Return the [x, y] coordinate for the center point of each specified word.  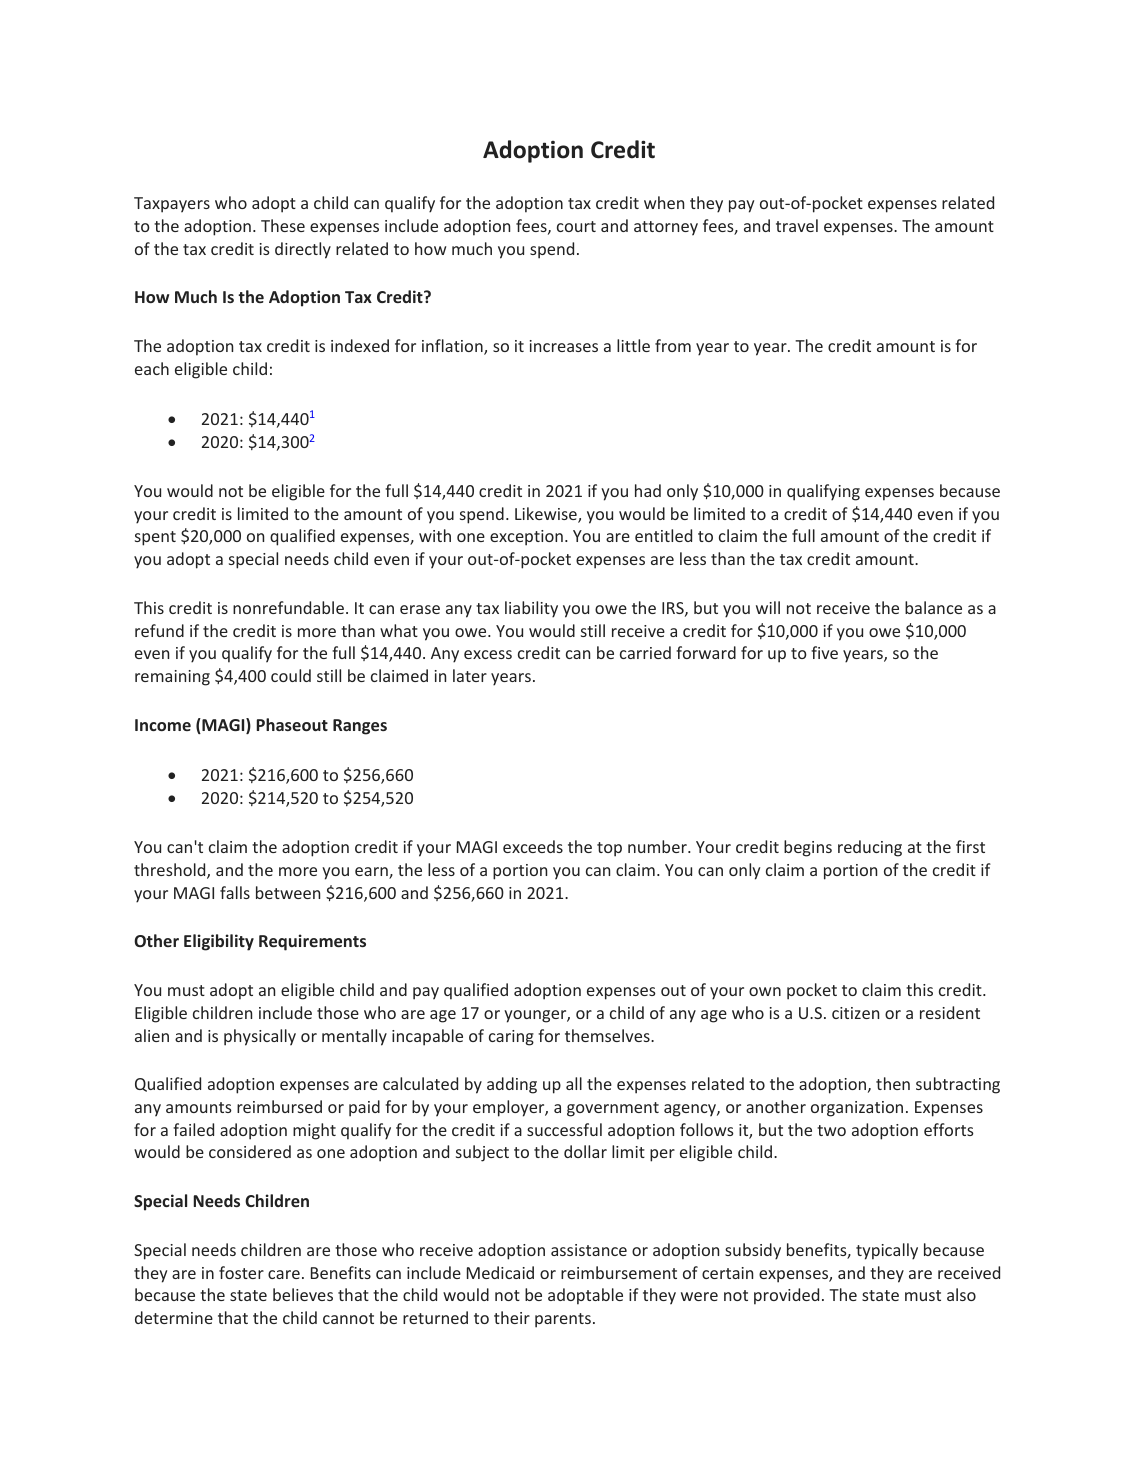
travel [797, 225]
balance [933, 607]
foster [241, 1272]
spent [155, 538]
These [283, 225]
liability [531, 609]
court [576, 226]
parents [564, 1320]
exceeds [533, 846]
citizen [855, 1013]
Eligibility [219, 942]
